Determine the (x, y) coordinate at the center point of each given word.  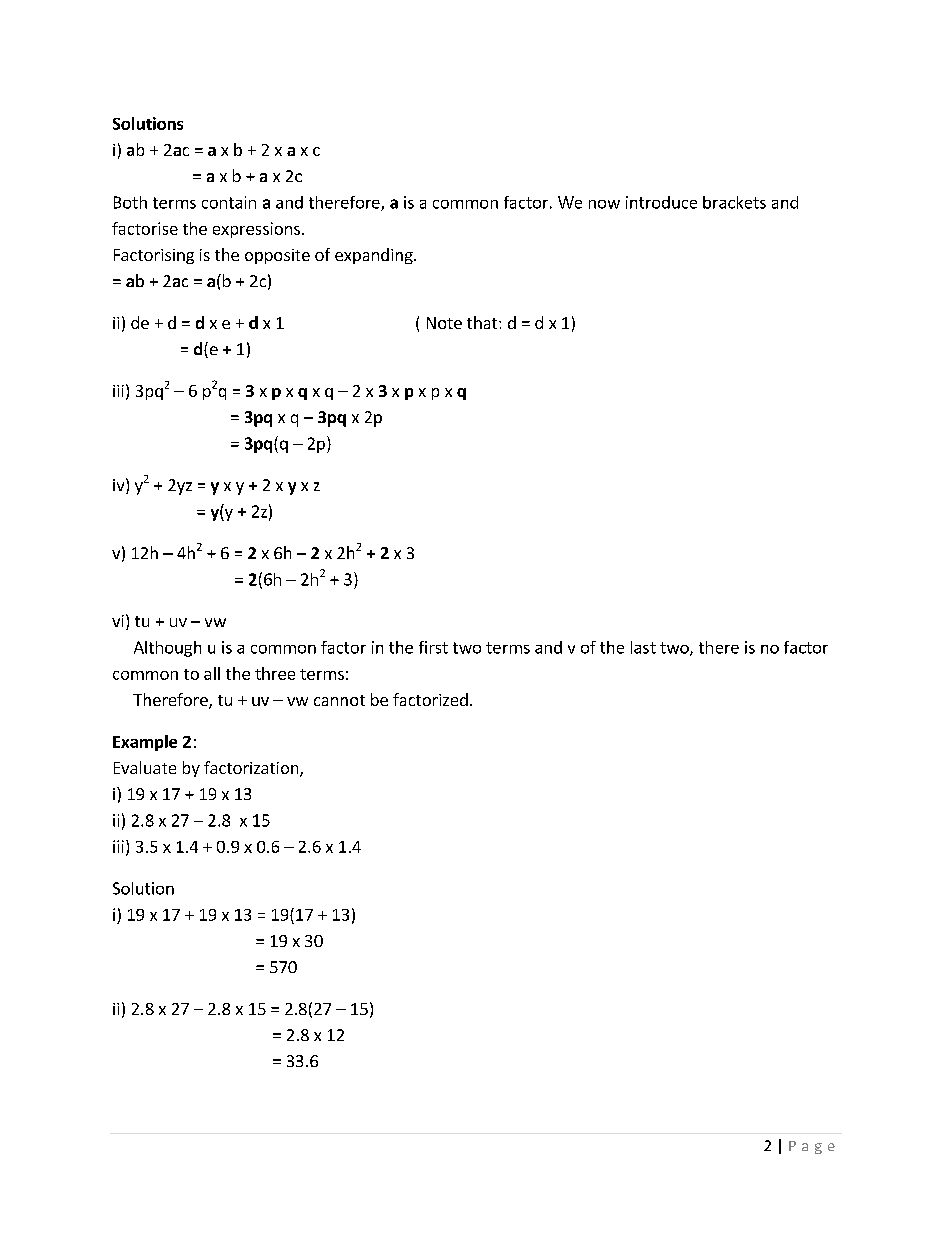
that (483, 322)
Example (145, 743)
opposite (277, 256)
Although (167, 649)
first (433, 647)
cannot (339, 700)
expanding (375, 256)
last (643, 647)
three (275, 673)
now (604, 204)
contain (229, 202)
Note (444, 323)
